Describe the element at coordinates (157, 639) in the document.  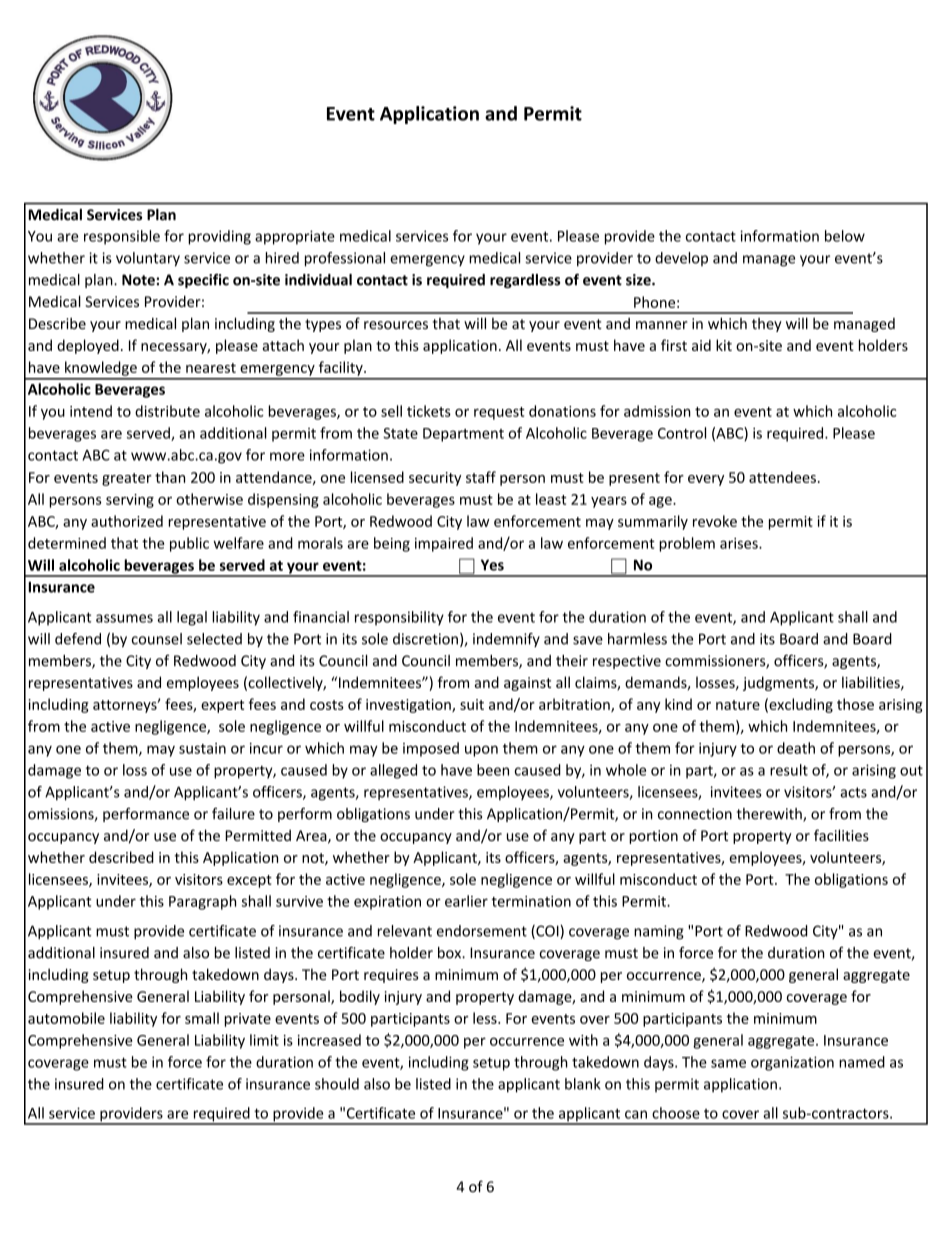
I see `counsel` at that location.
